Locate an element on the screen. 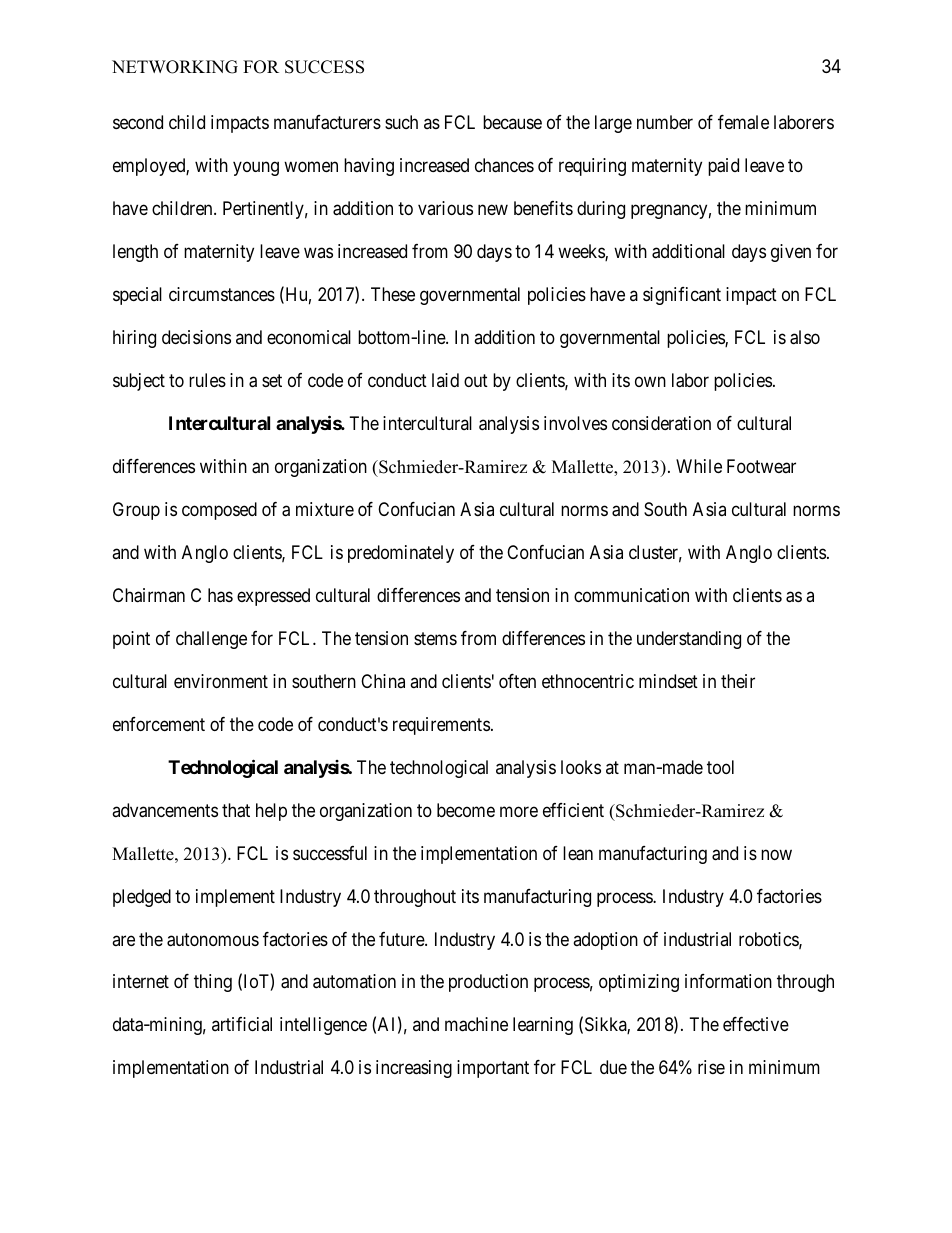 Image resolution: width=952 pixels, height=1233 pixels. artificial is located at coordinates (242, 1024).
